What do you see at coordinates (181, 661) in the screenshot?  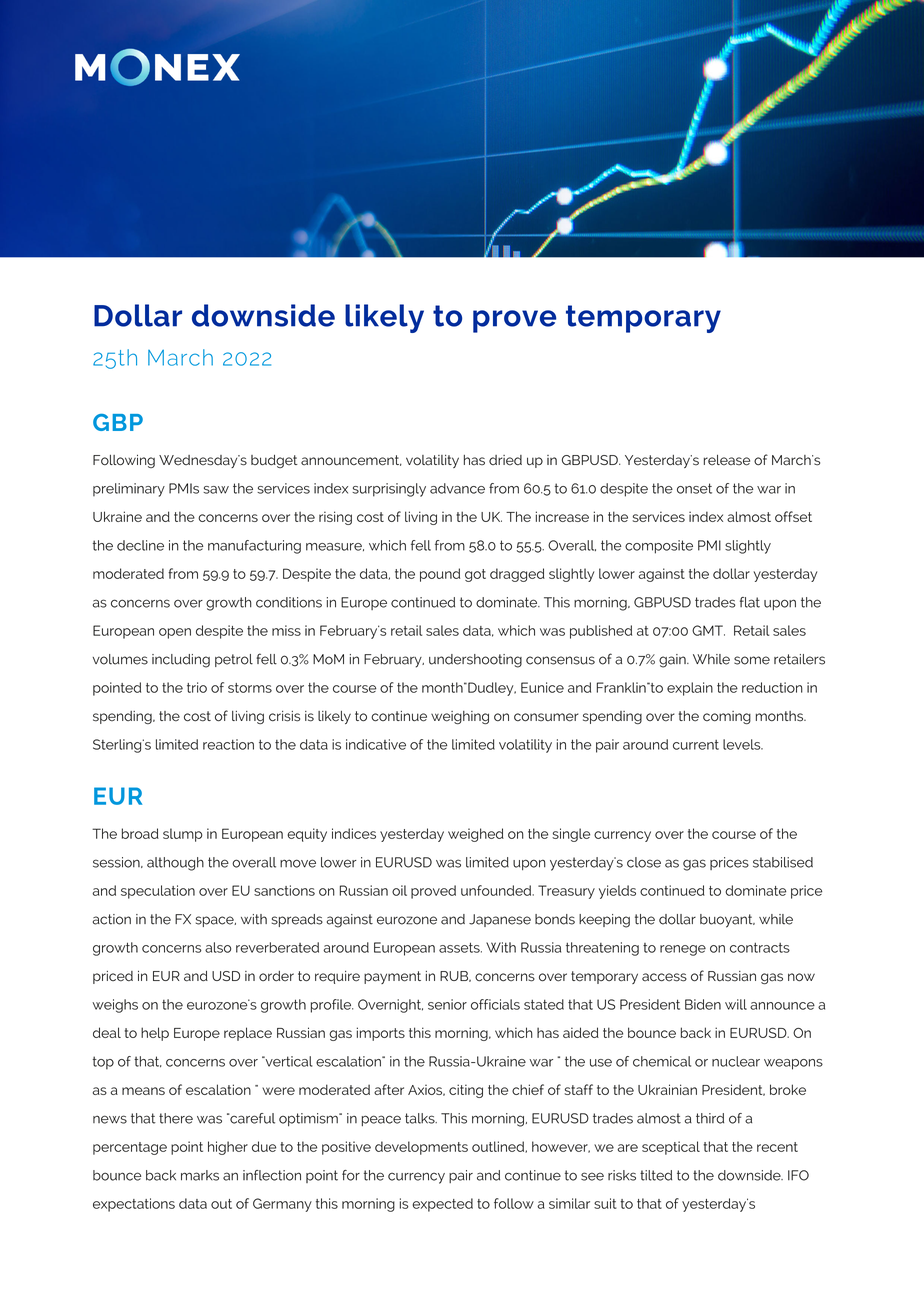 I see `including` at bounding box center [181, 661].
